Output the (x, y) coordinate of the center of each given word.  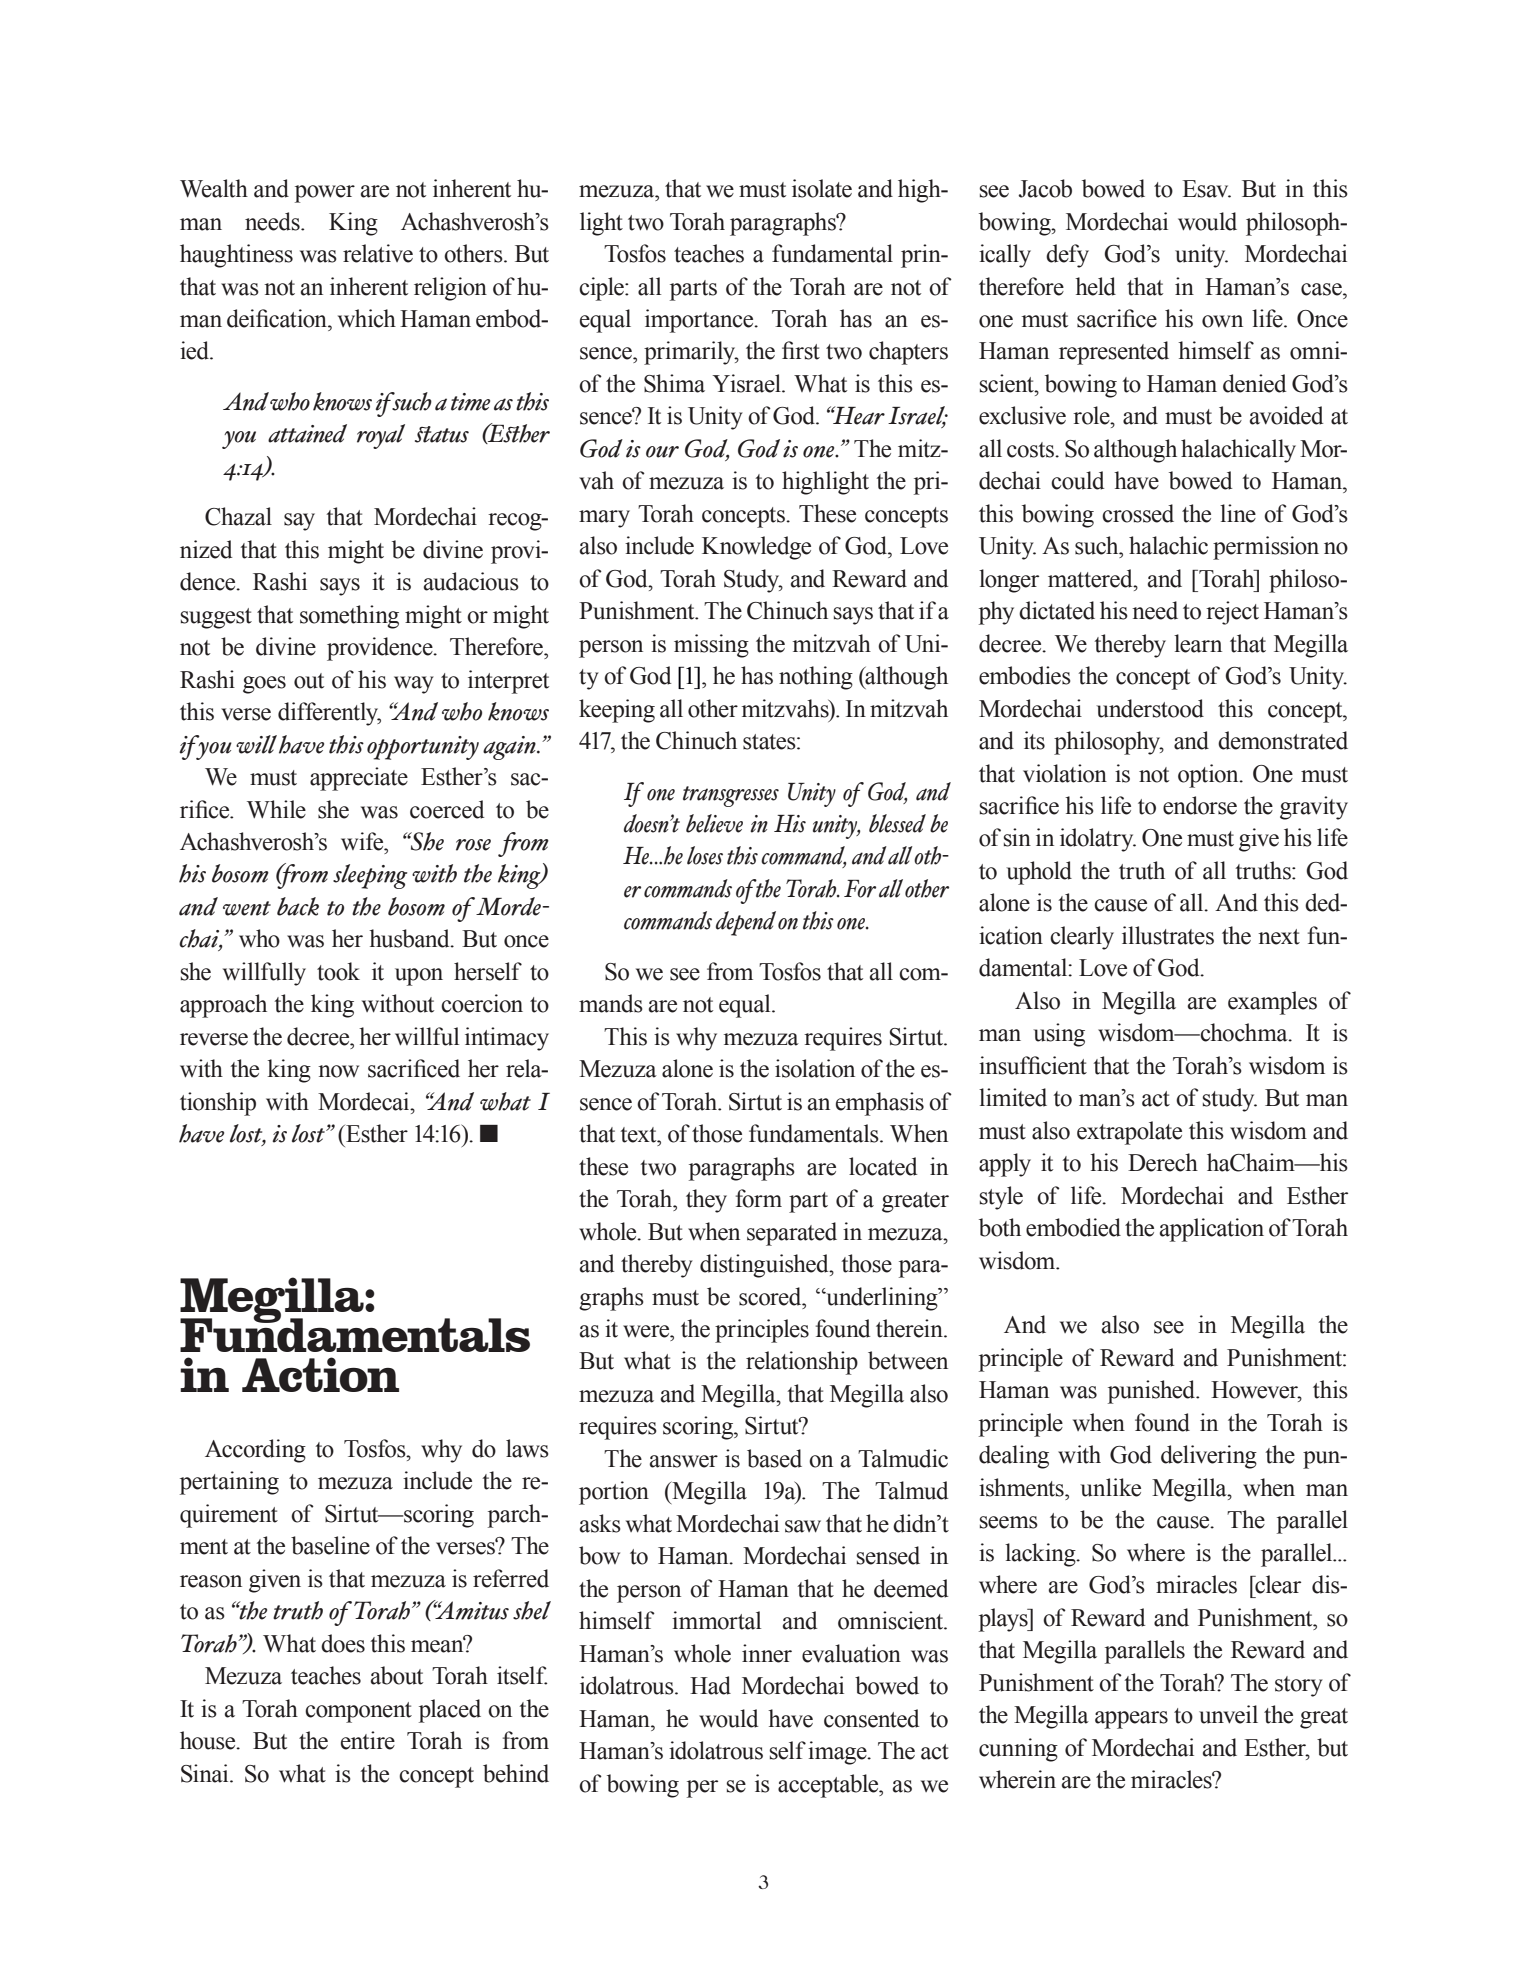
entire (368, 1740)
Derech (1163, 1162)
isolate (822, 188)
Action (320, 1374)
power (325, 194)
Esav (1206, 189)
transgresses (731, 796)
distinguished (765, 1266)
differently (329, 714)
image (838, 1753)
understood (1150, 708)
